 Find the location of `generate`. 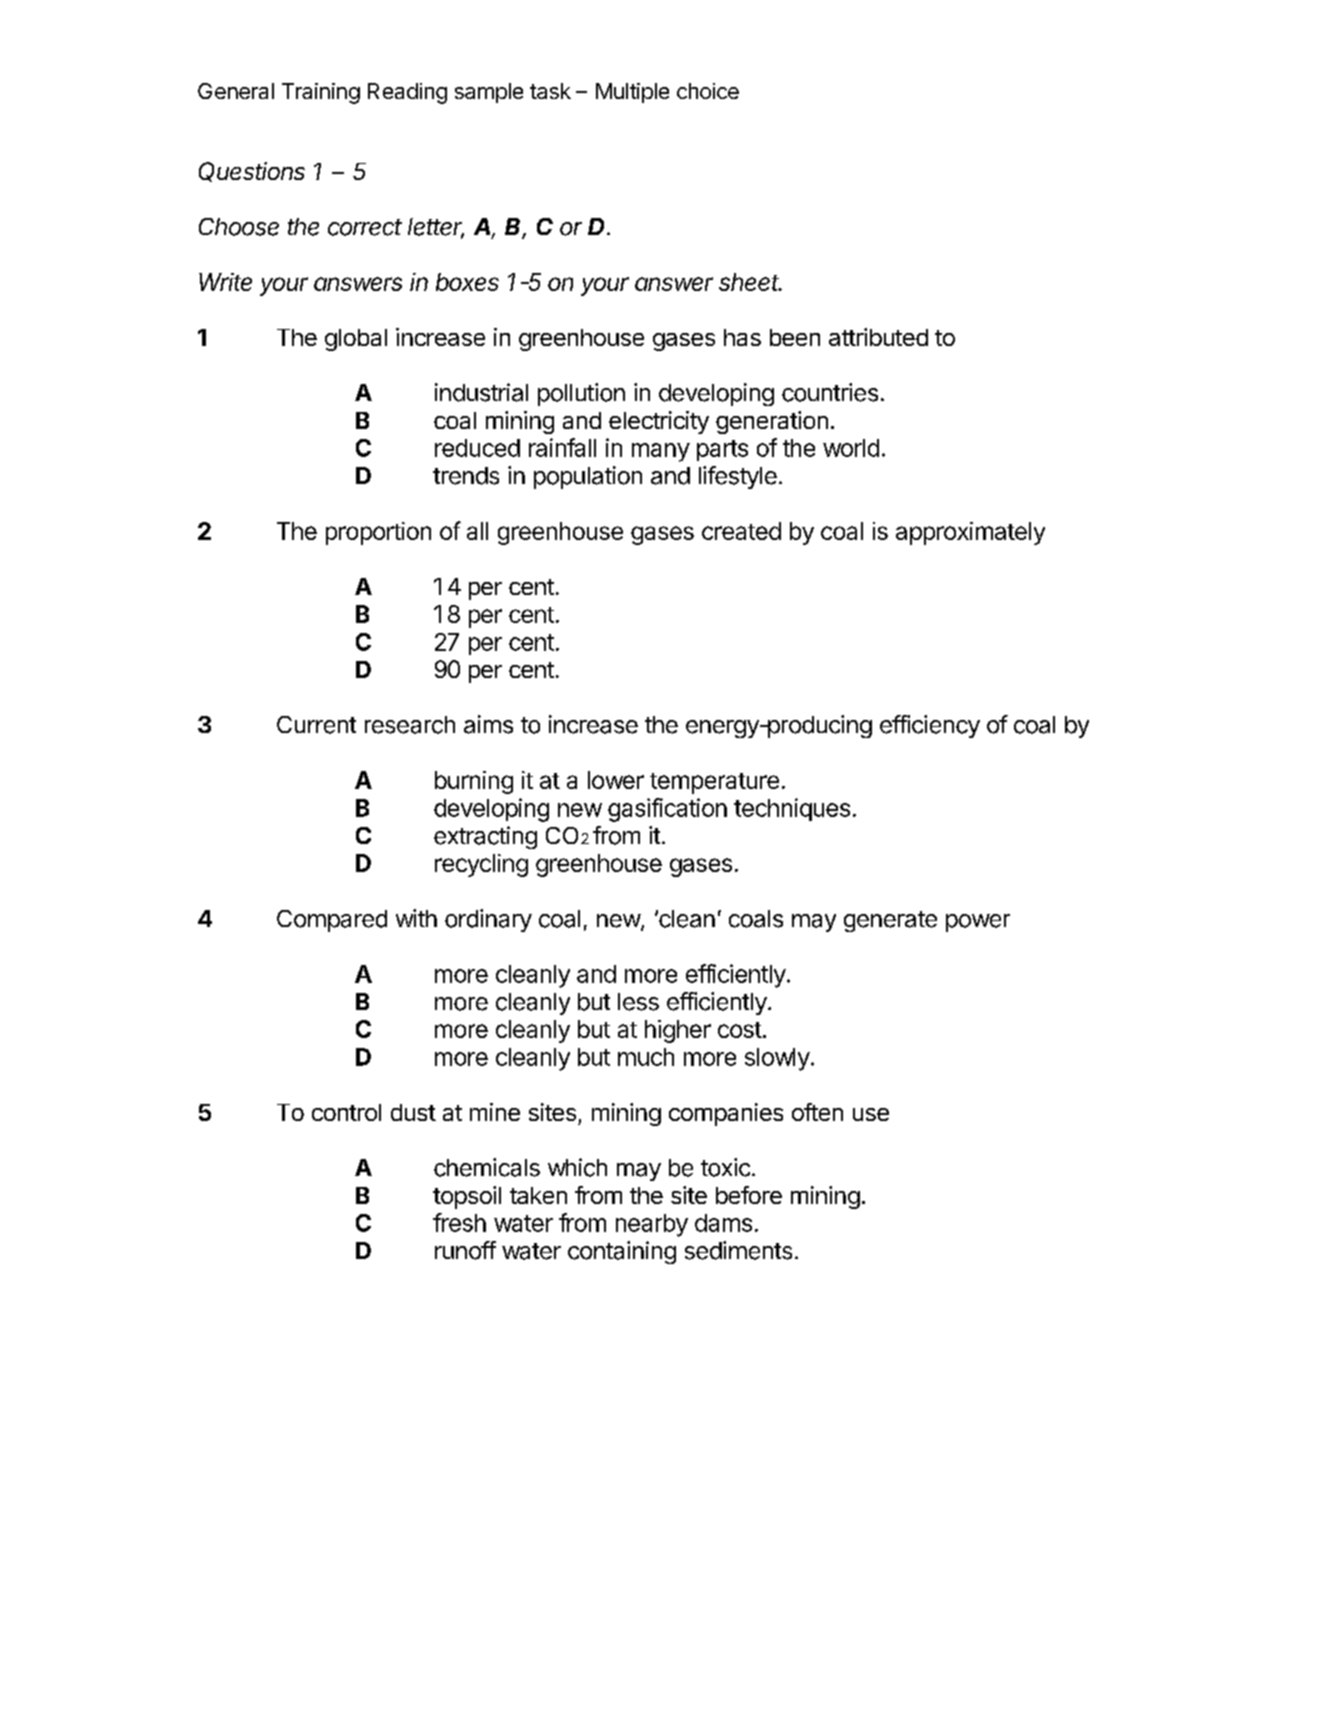

generate is located at coordinates (890, 921).
